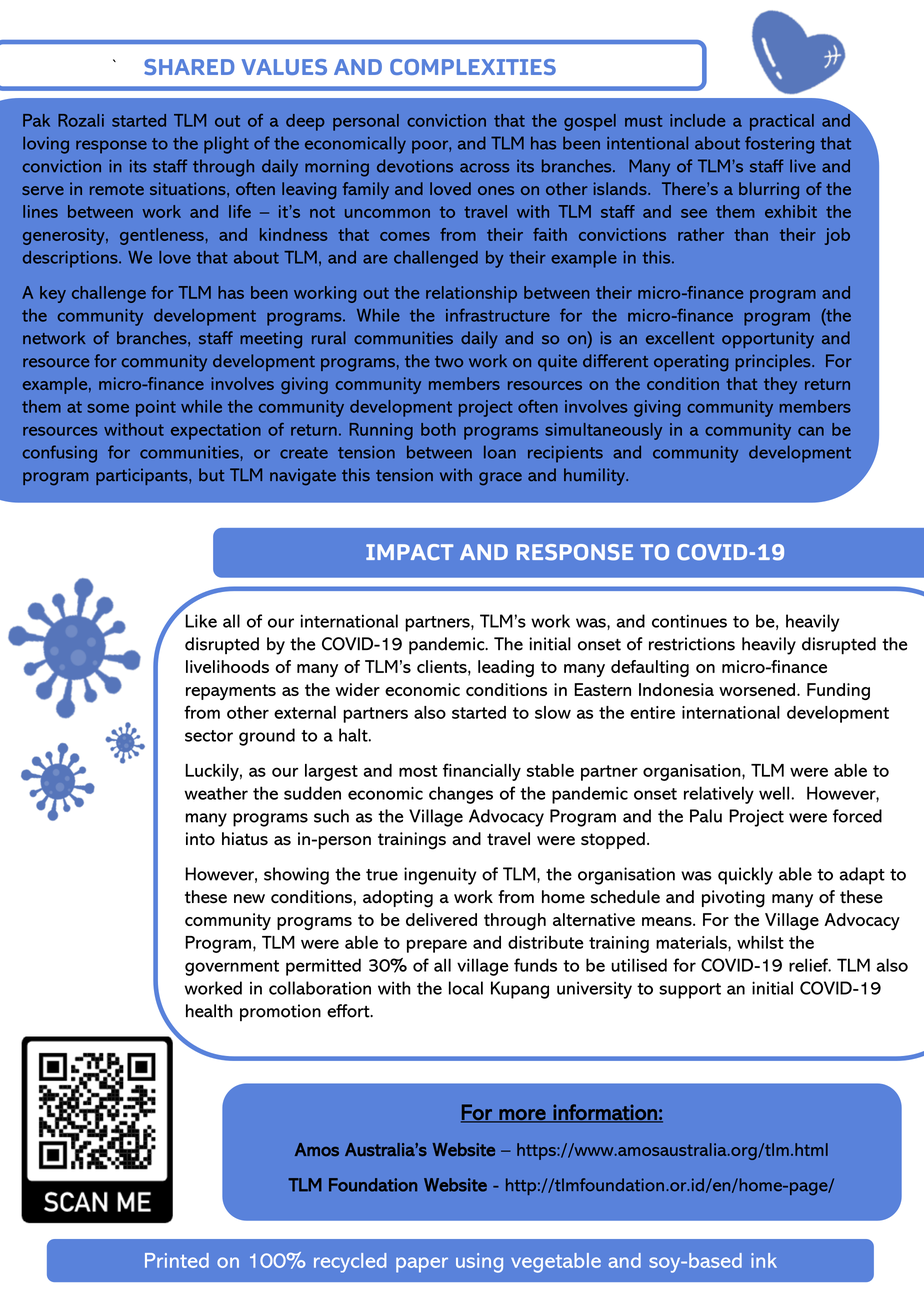  What do you see at coordinates (782, 122) in the screenshot?
I see `practical` at bounding box center [782, 122].
